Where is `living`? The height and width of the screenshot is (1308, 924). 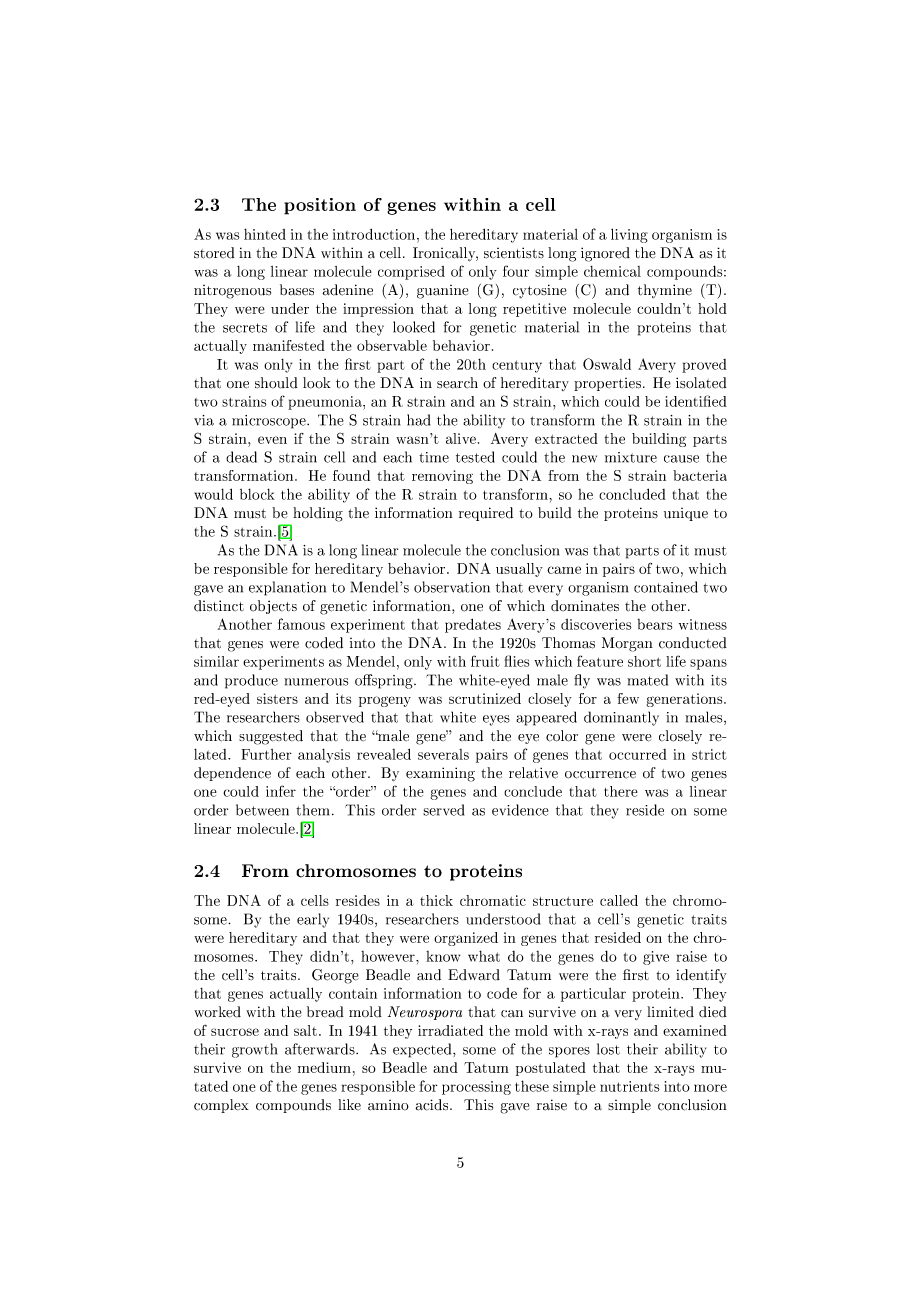 living is located at coordinates (629, 235).
